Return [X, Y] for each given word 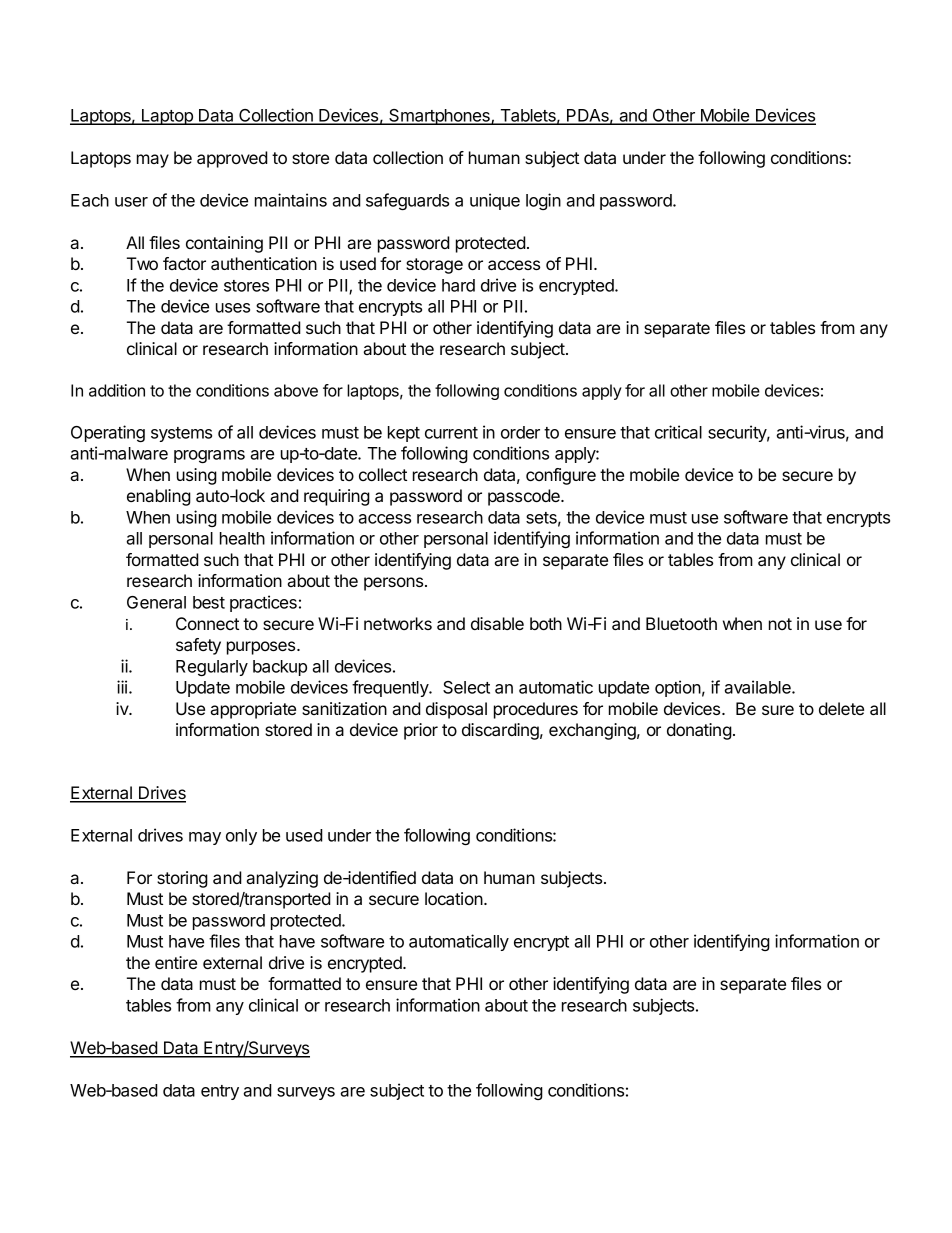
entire [176, 962]
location [454, 898]
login [543, 201]
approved [232, 159]
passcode [525, 497]
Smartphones [439, 117]
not [780, 624]
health [242, 538]
